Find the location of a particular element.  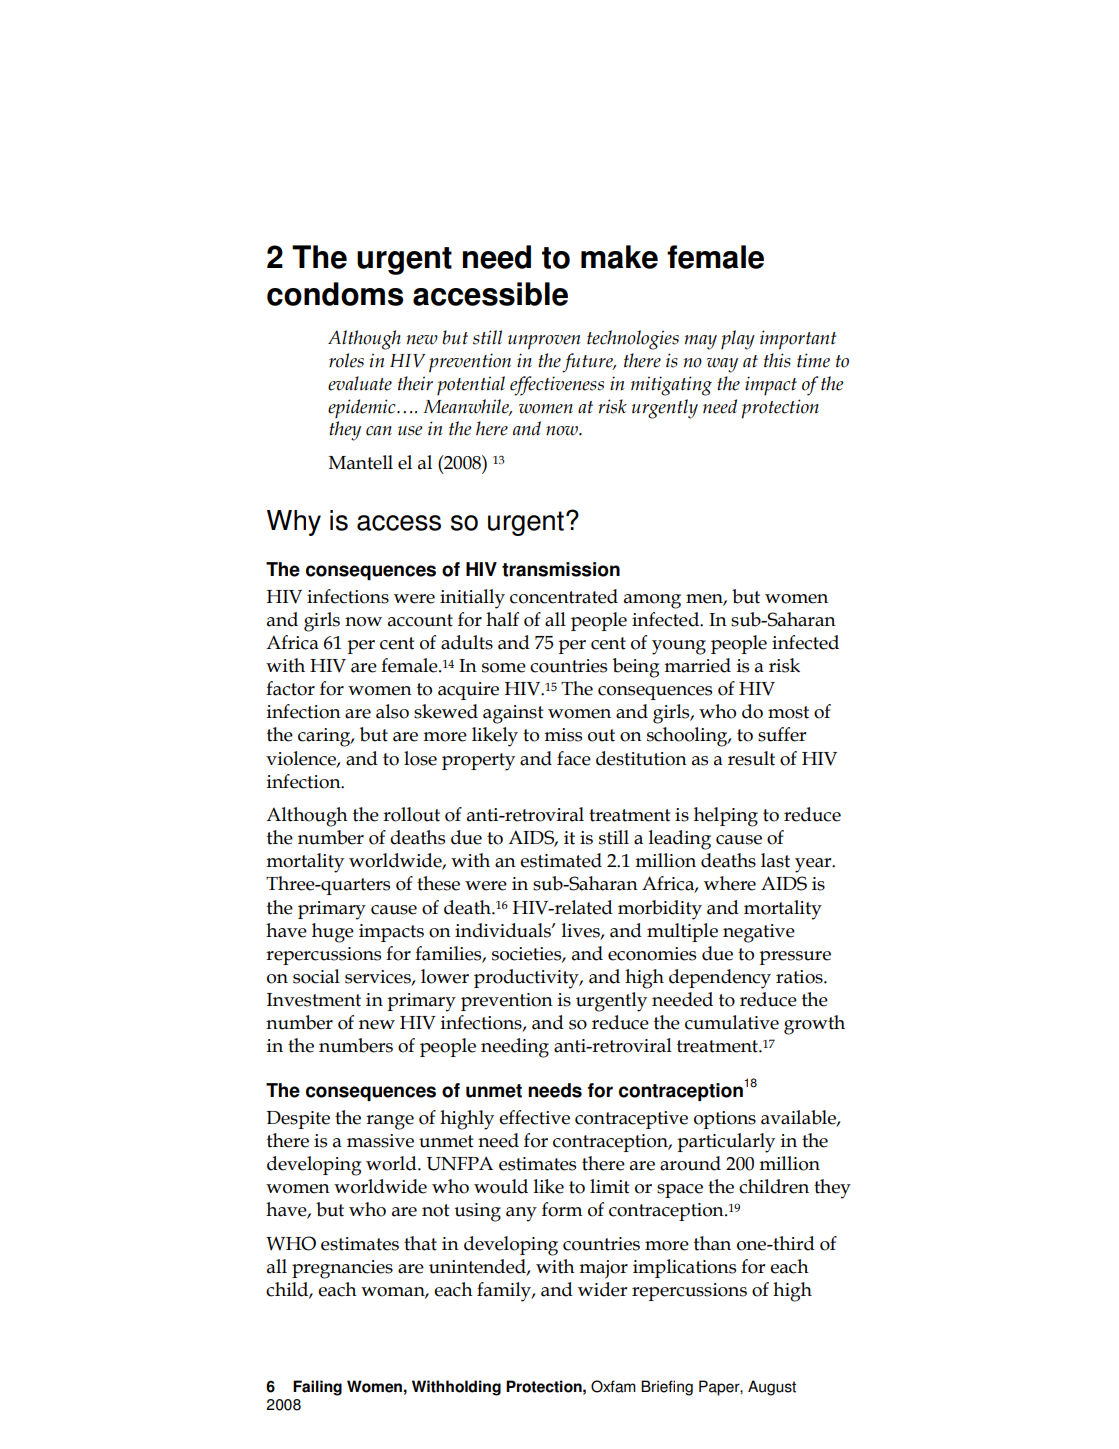

helping is located at coordinates (726, 817).
